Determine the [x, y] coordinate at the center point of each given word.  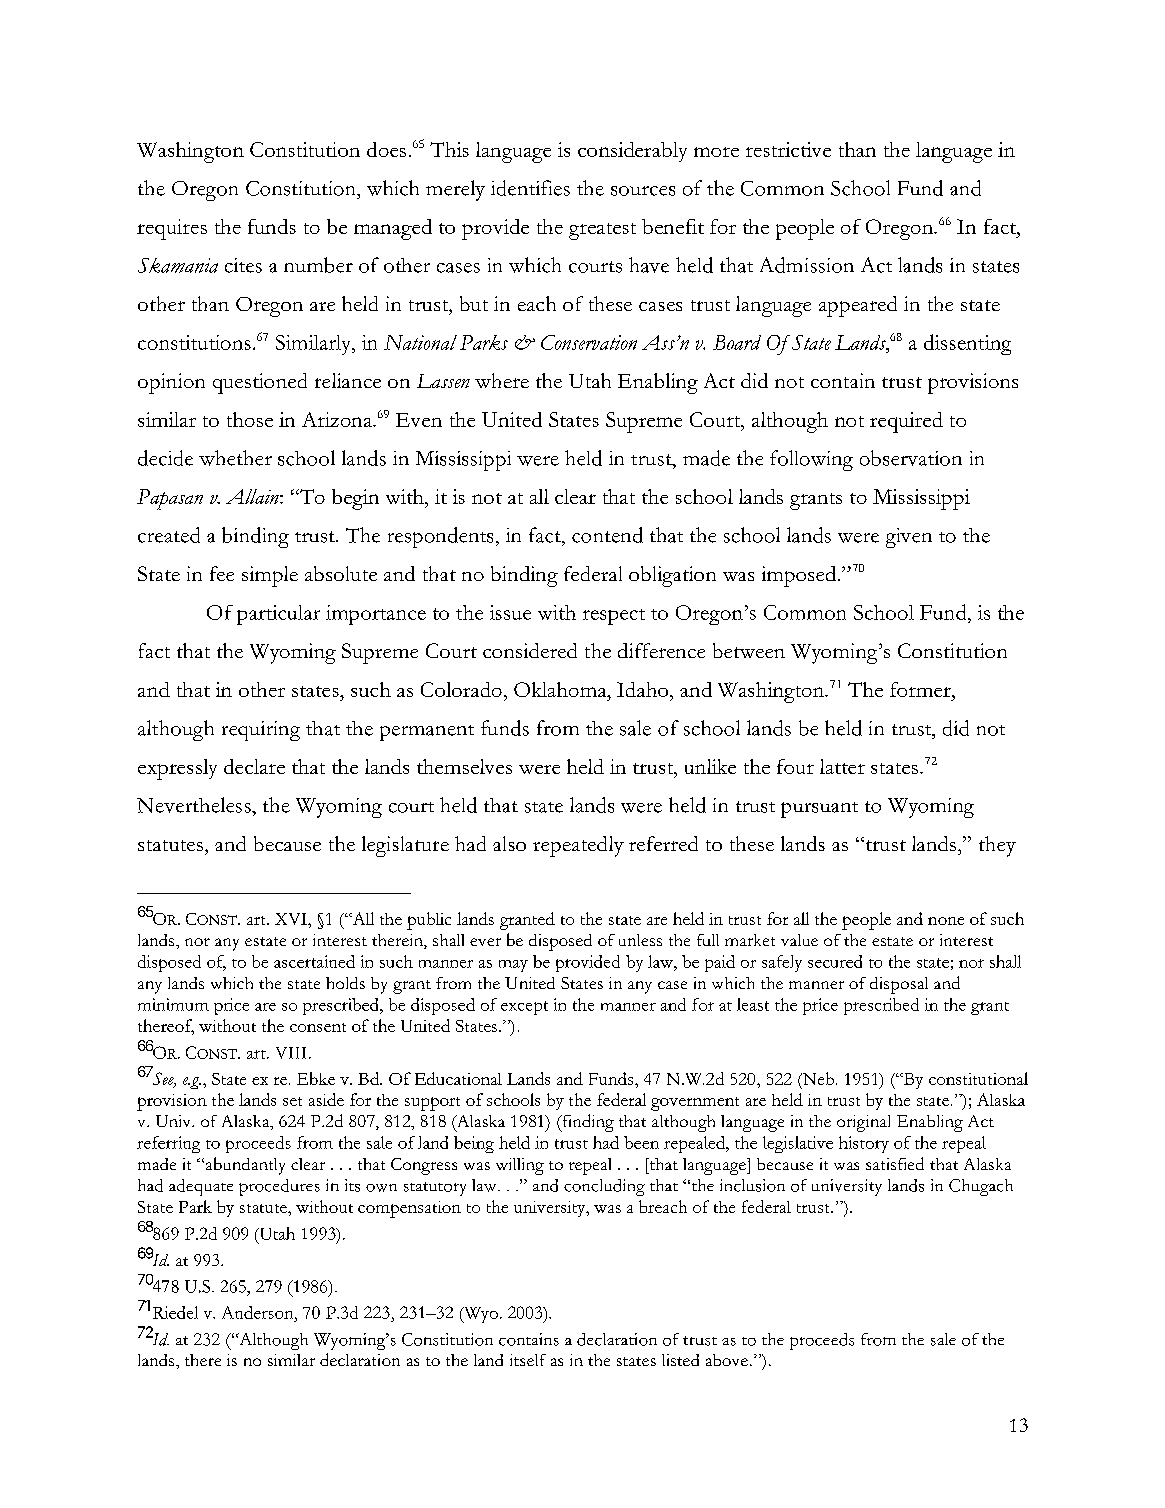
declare [254, 766]
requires [172, 229]
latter [842, 766]
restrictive [788, 149]
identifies [530, 188]
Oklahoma [561, 689]
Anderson [259, 1312]
